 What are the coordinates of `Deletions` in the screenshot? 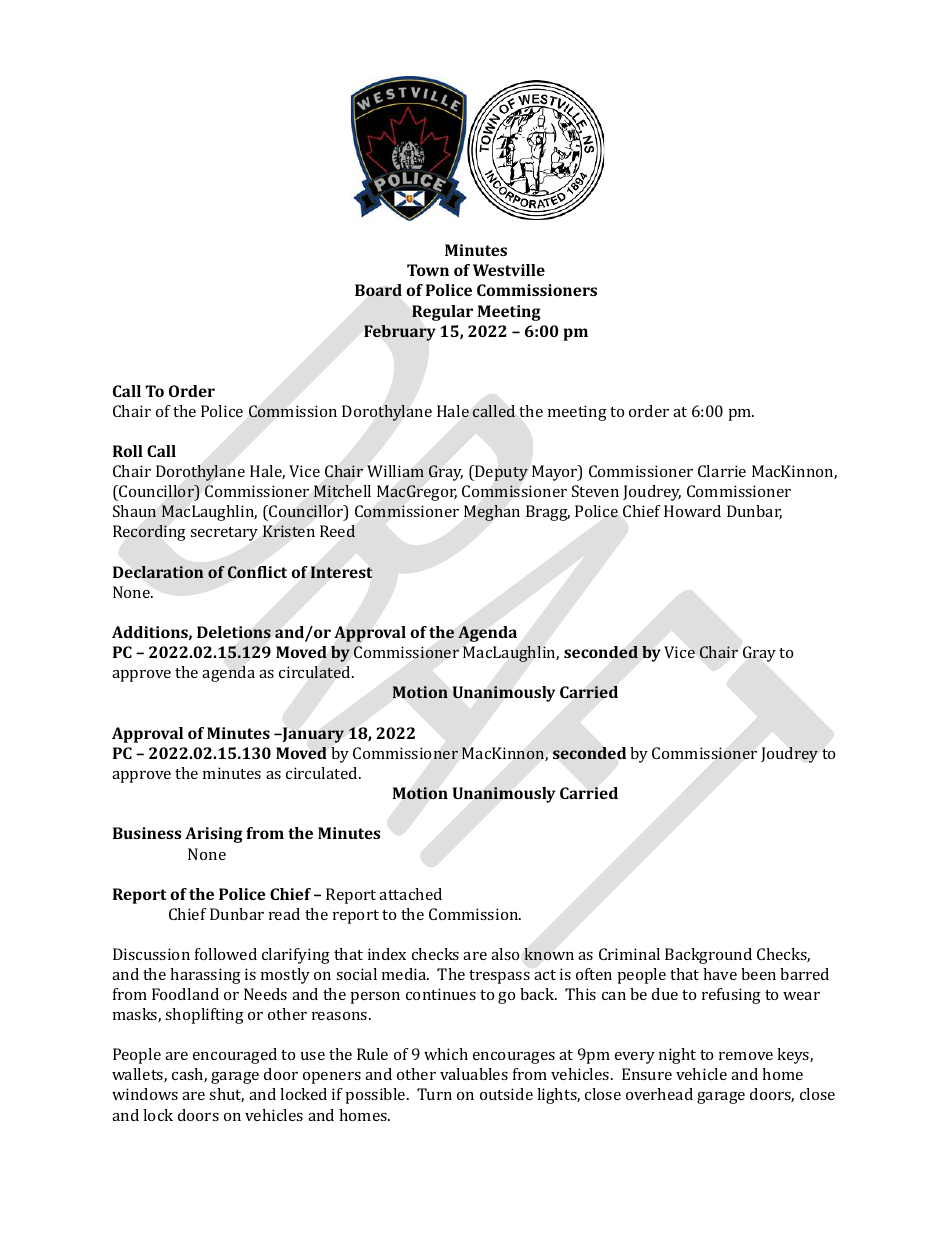 It's located at (234, 632).
